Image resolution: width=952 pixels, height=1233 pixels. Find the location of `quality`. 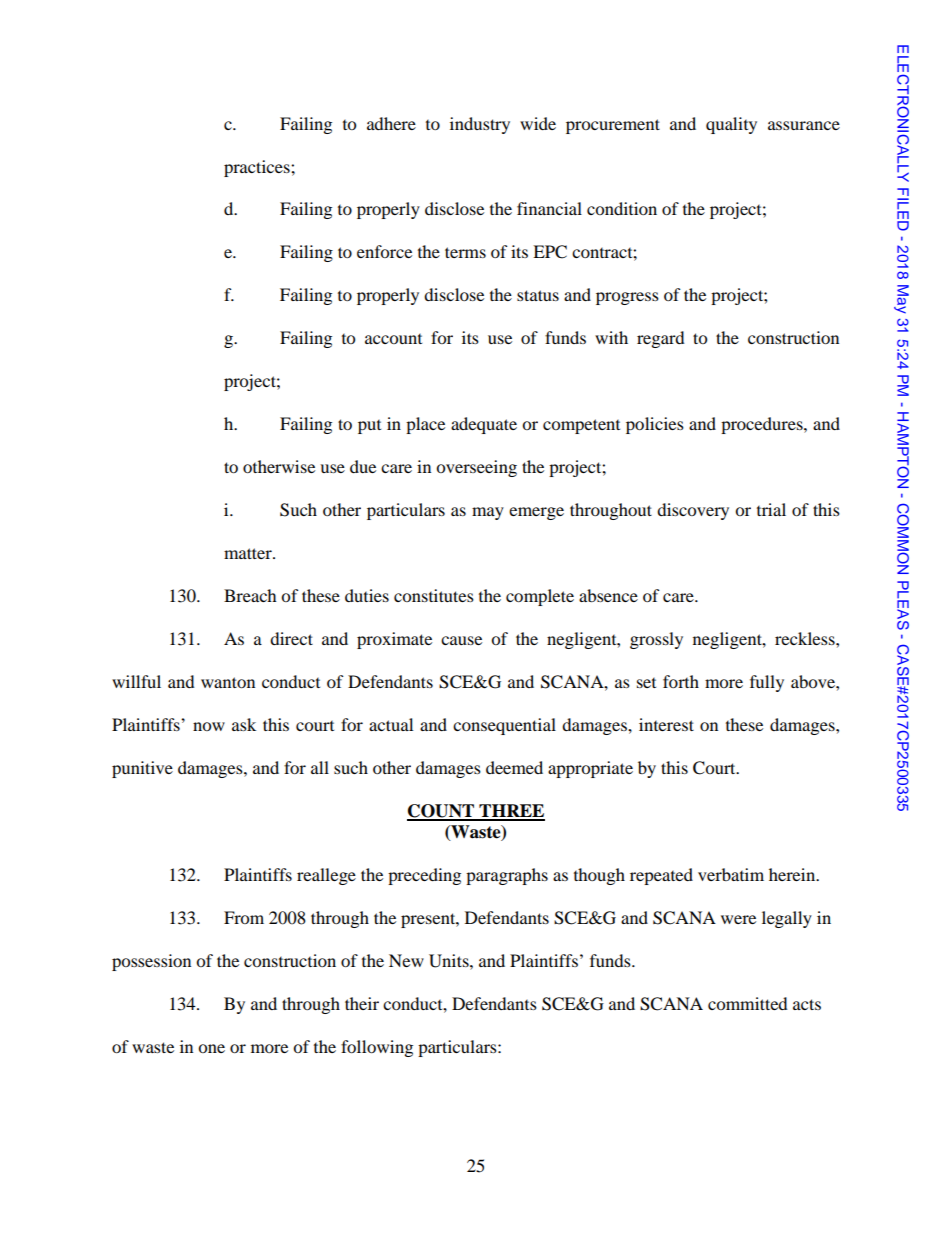

quality is located at coordinates (731, 125).
